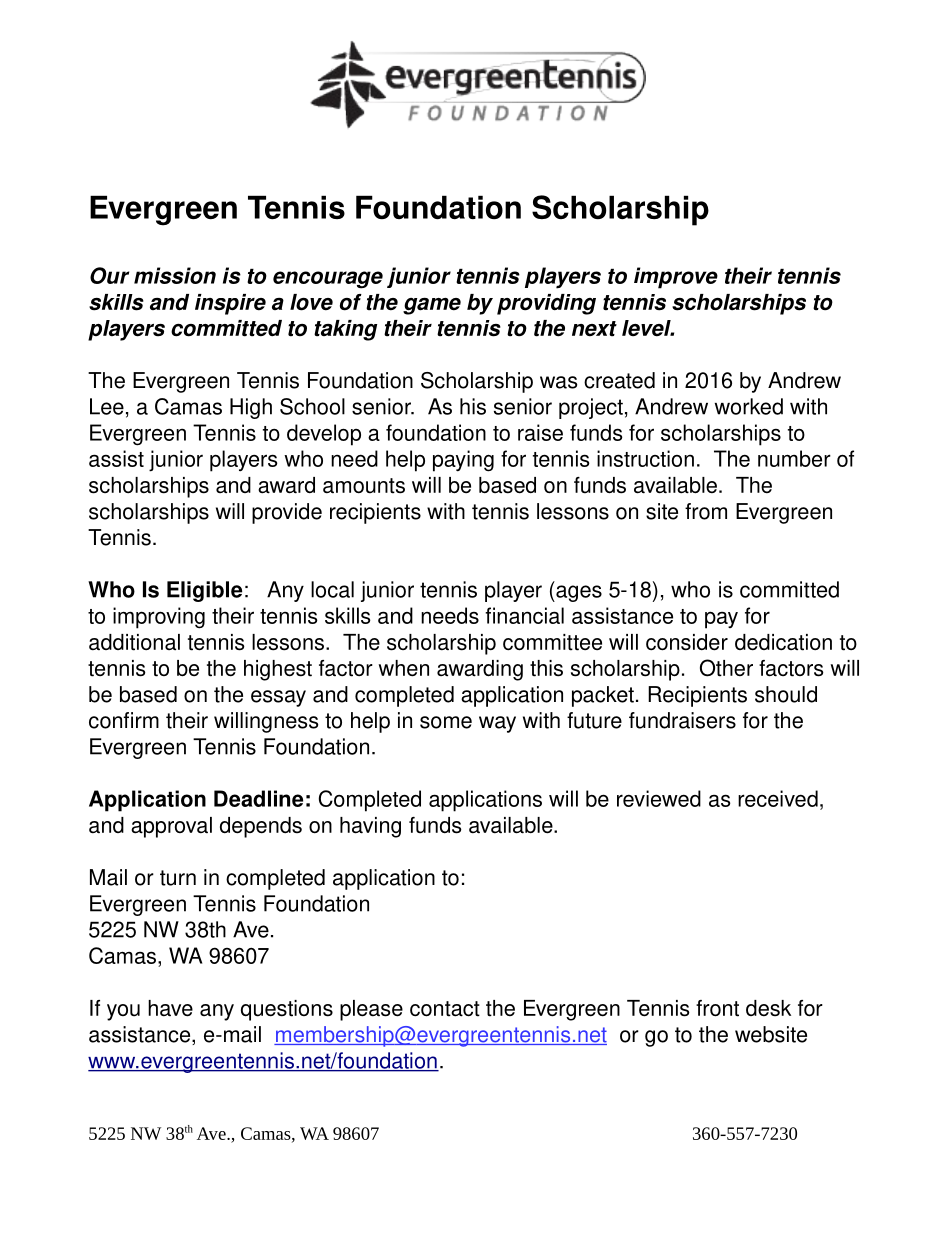 This screenshot has height=1233, width=952. What do you see at coordinates (717, 1008) in the screenshot?
I see `front` at bounding box center [717, 1008].
